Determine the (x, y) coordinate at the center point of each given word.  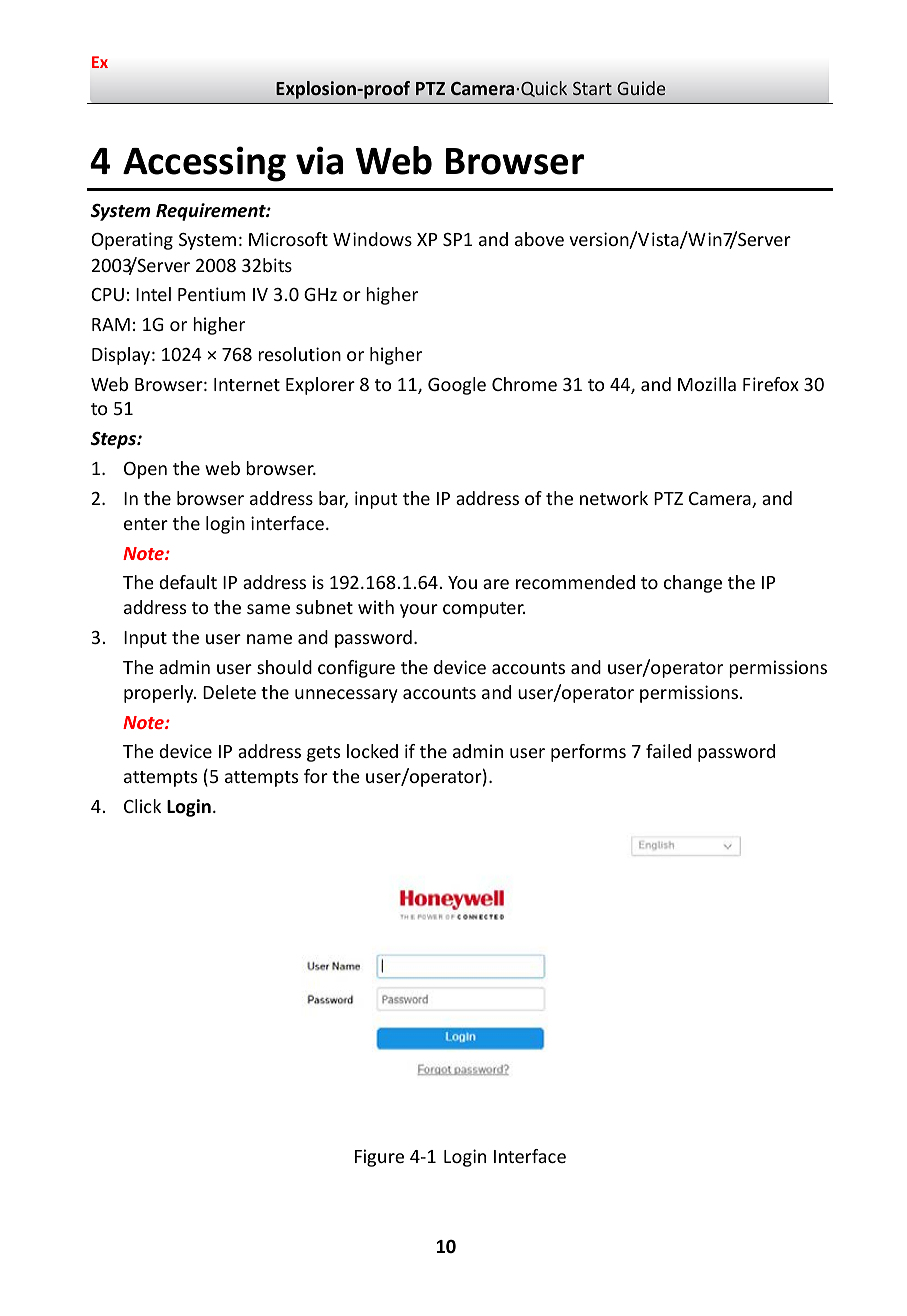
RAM (111, 324)
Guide (641, 88)
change (693, 584)
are (496, 584)
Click (142, 806)
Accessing (204, 164)
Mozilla (707, 384)
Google (457, 386)
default (188, 582)
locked (372, 751)
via (319, 160)
